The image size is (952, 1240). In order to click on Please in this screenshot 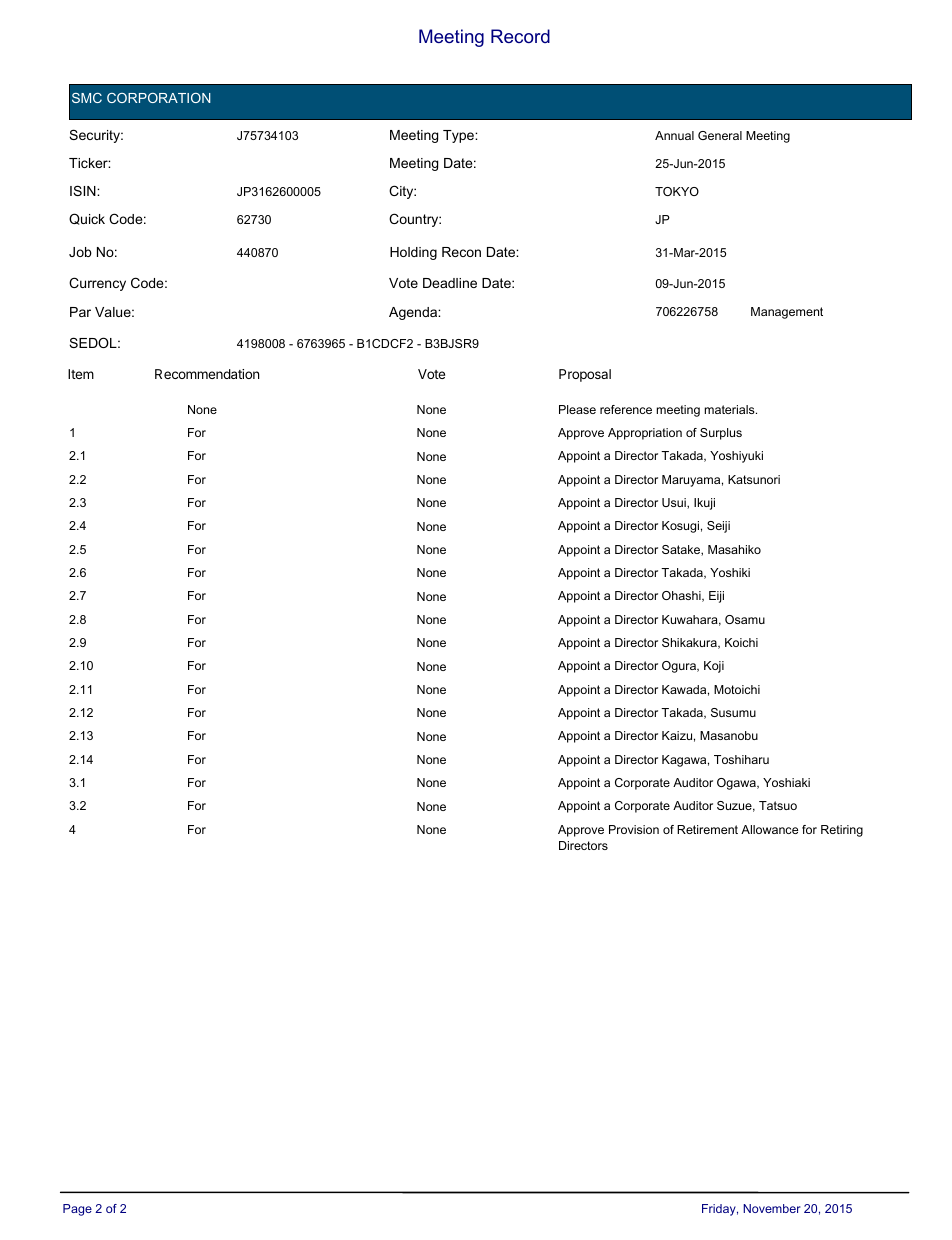, I will do `click(577, 409)`.
